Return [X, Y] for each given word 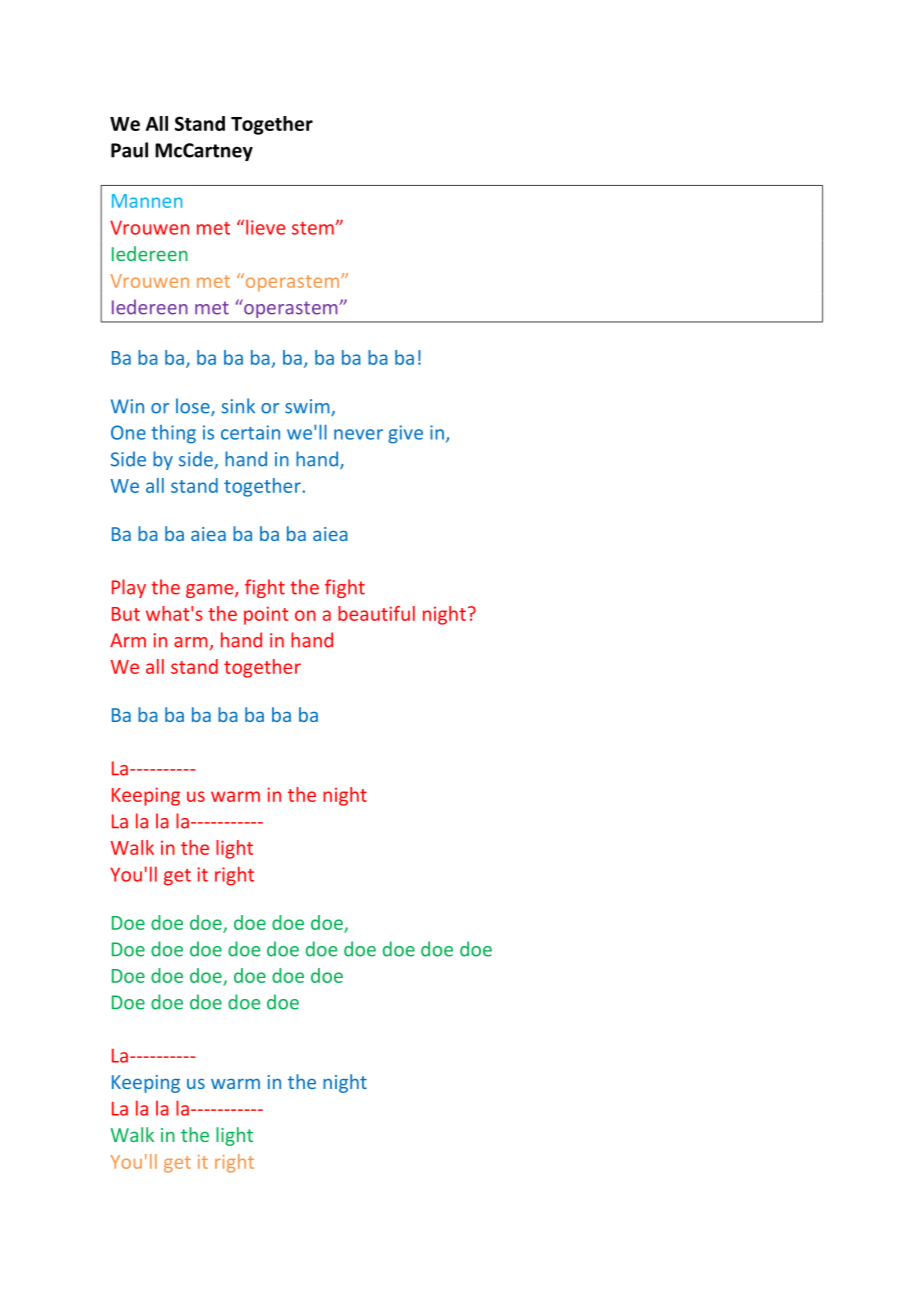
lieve [265, 227]
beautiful [376, 613]
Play [129, 588]
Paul [129, 150]
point [266, 615]
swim [308, 407]
